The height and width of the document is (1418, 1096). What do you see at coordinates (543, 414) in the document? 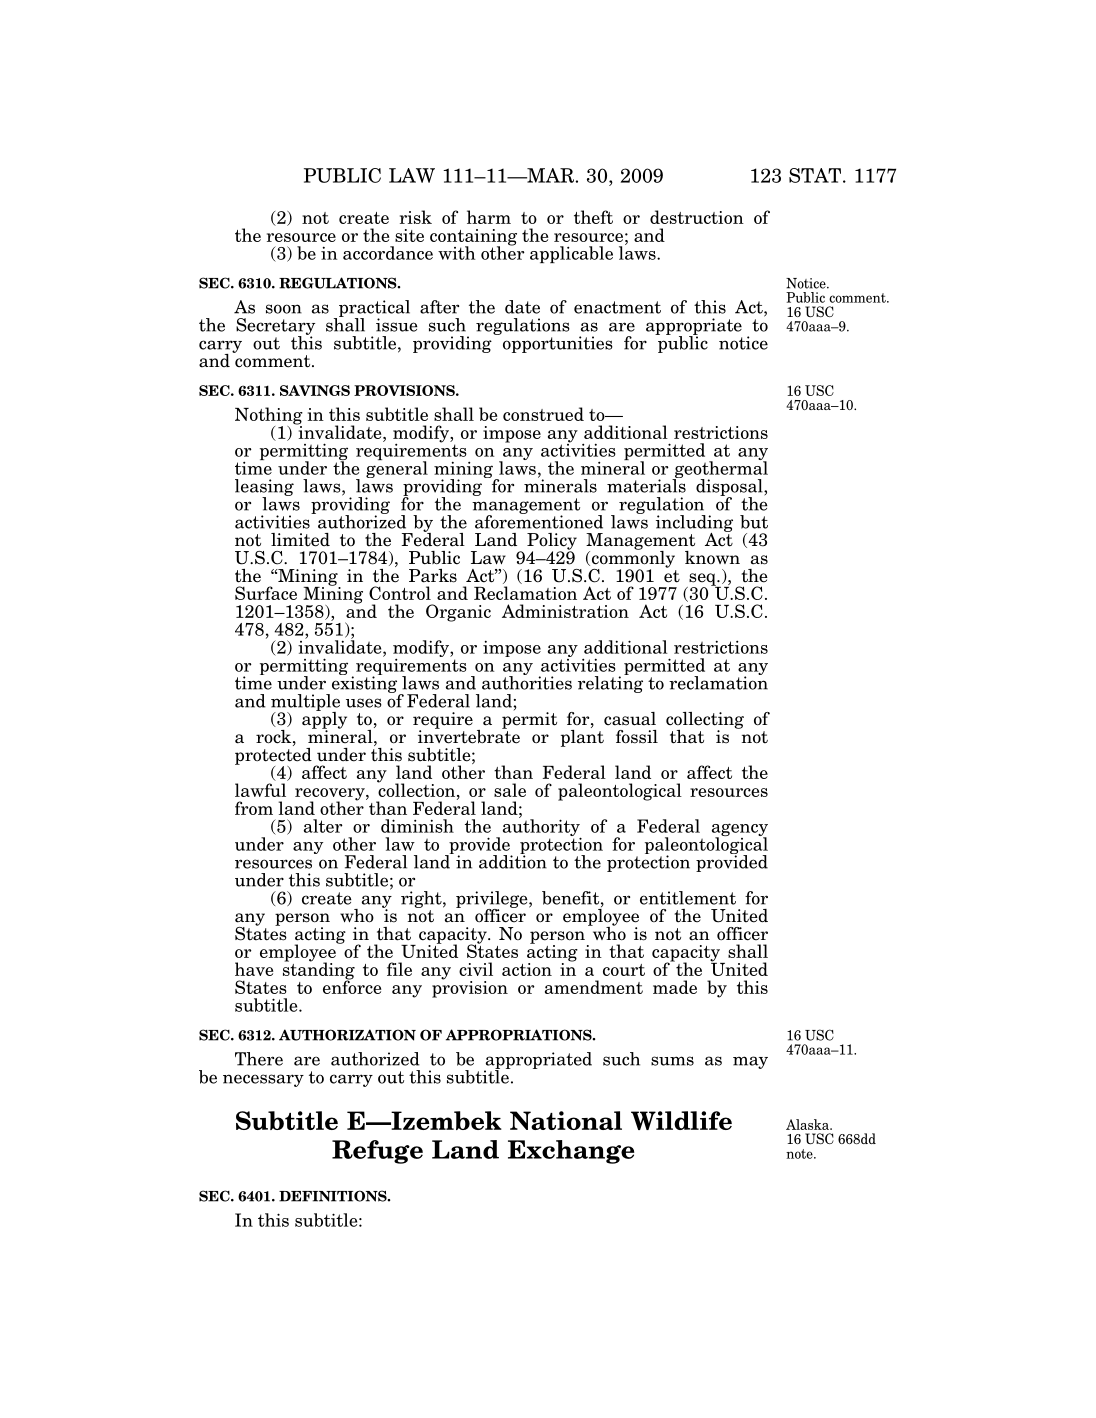
I see `construed` at bounding box center [543, 414].
